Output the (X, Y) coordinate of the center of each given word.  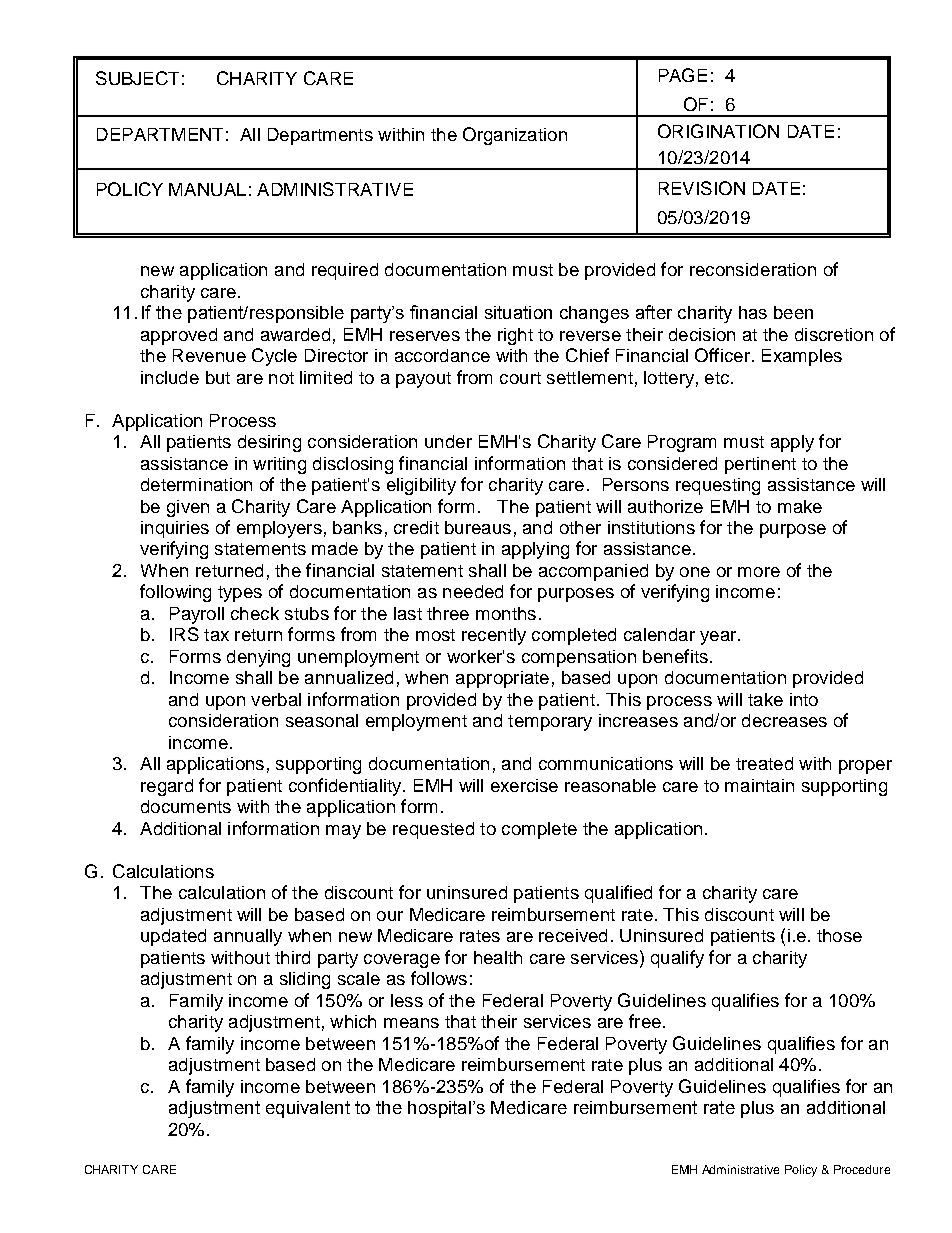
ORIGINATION (718, 131)
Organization (515, 136)
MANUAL (207, 189)
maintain (759, 785)
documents (186, 806)
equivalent (308, 1109)
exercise (524, 785)
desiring (269, 443)
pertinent (760, 465)
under (448, 441)
